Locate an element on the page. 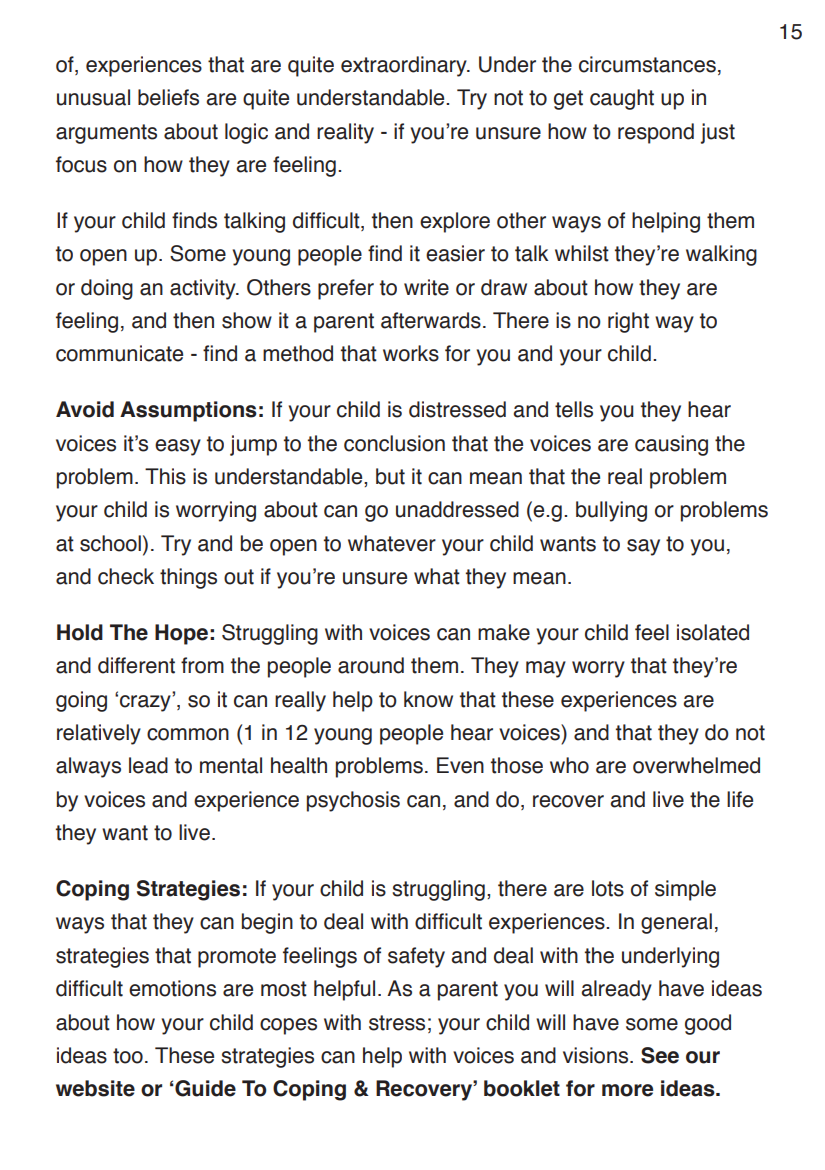 This page has height=1170, width=825. unaddressed is located at coordinates (457, 509).
